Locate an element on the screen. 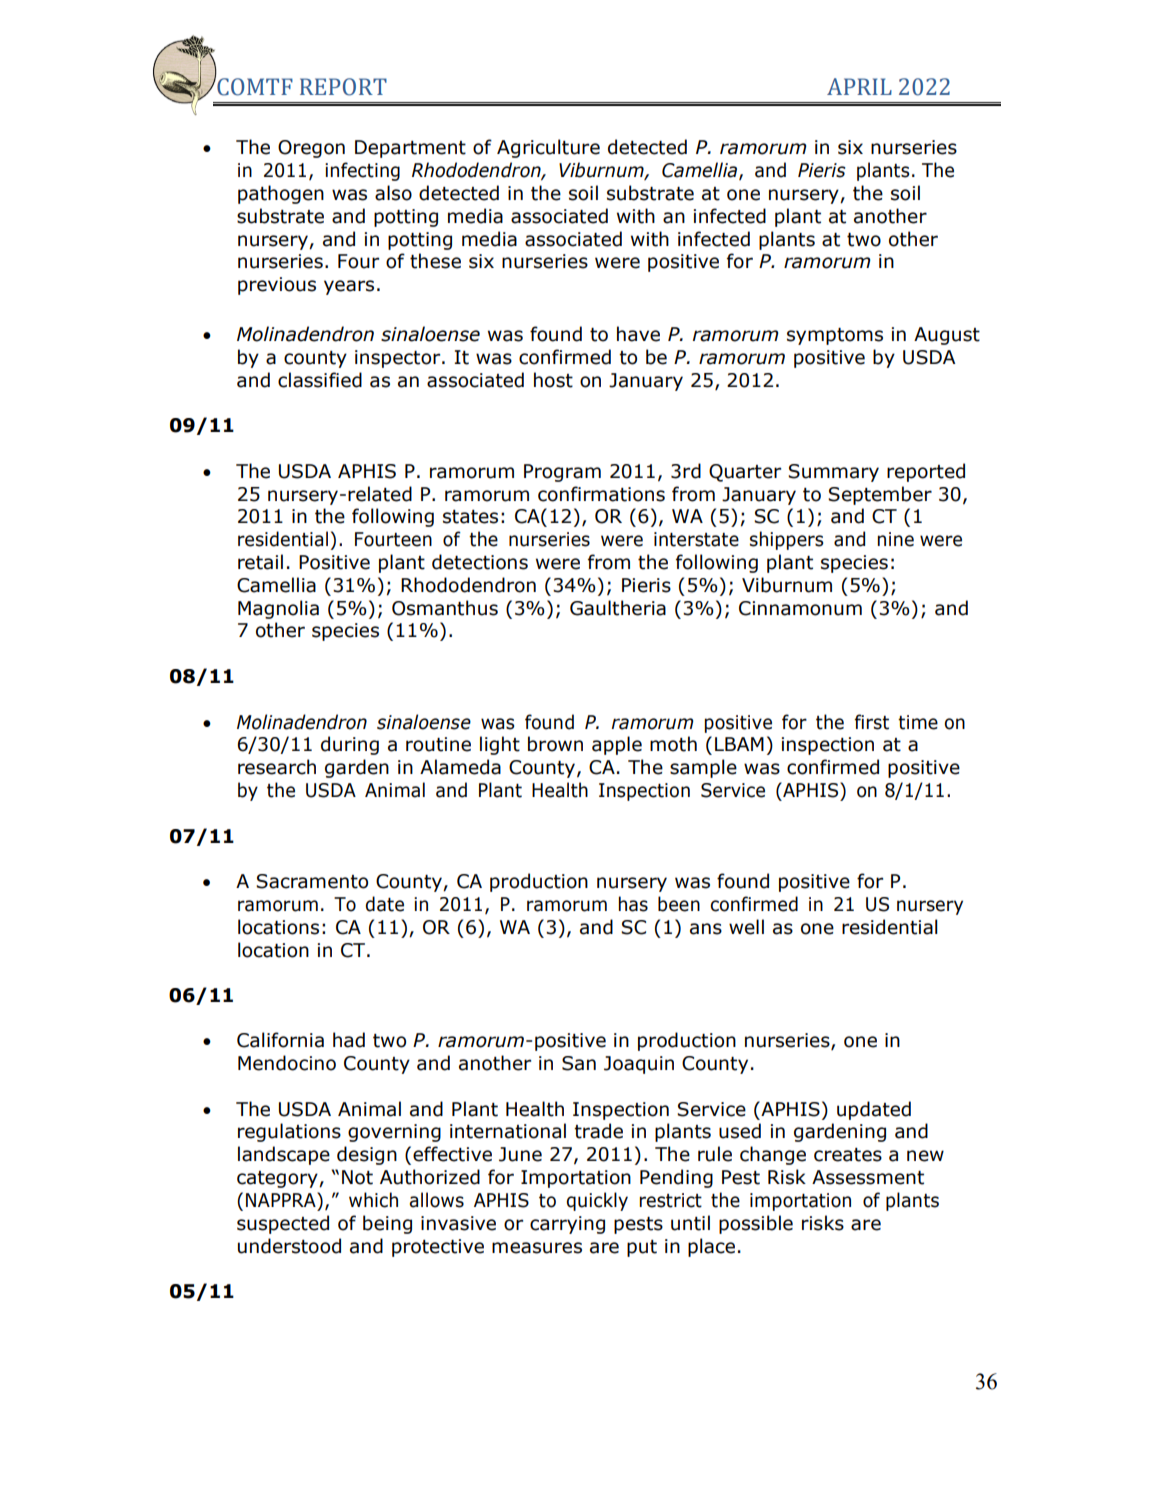 This screenshot has width=1150, height=1488. Sacramento is located at coordinates (312, 881).
